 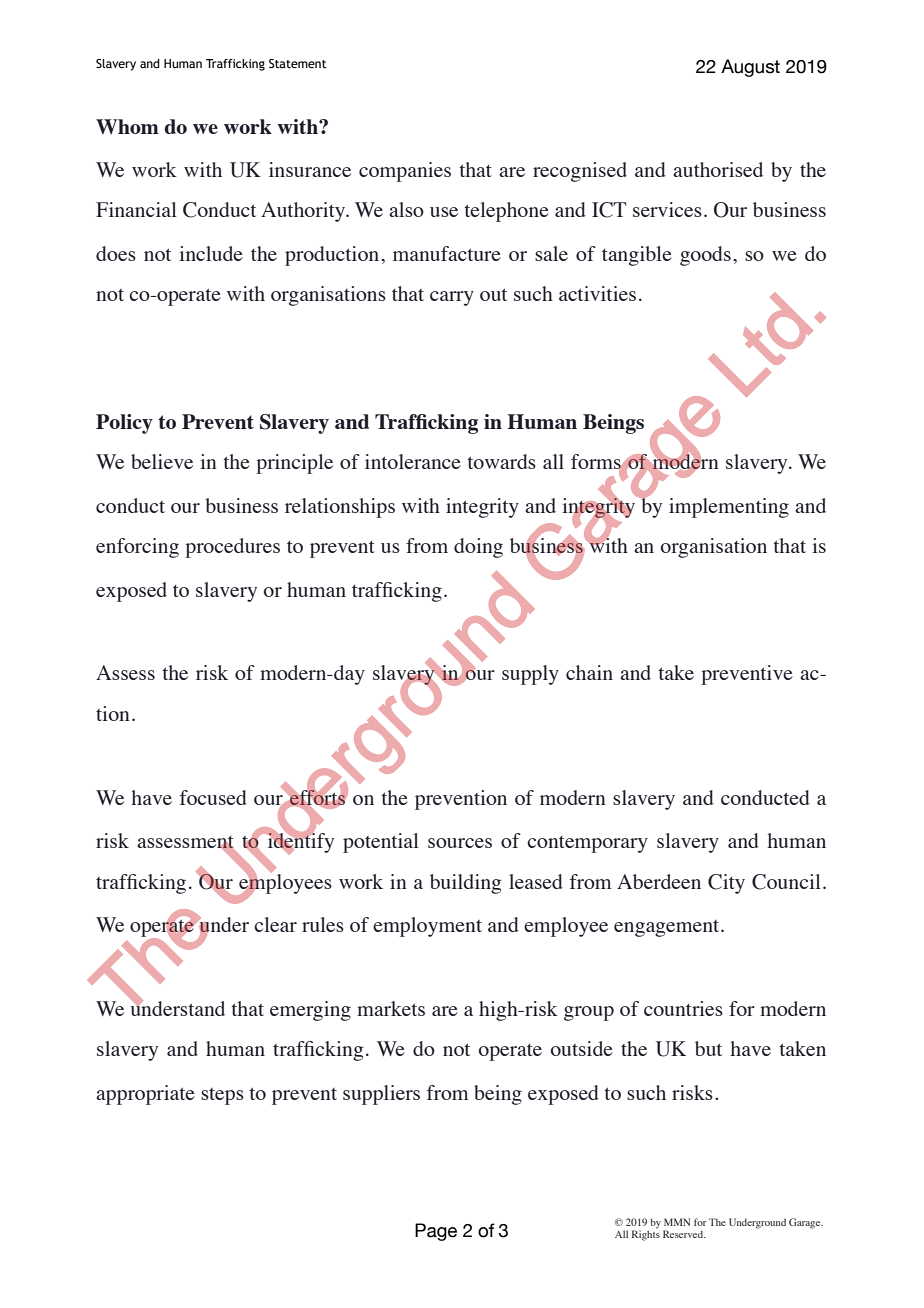 I want to click on Reserved, so click(x=684, y=1234).
